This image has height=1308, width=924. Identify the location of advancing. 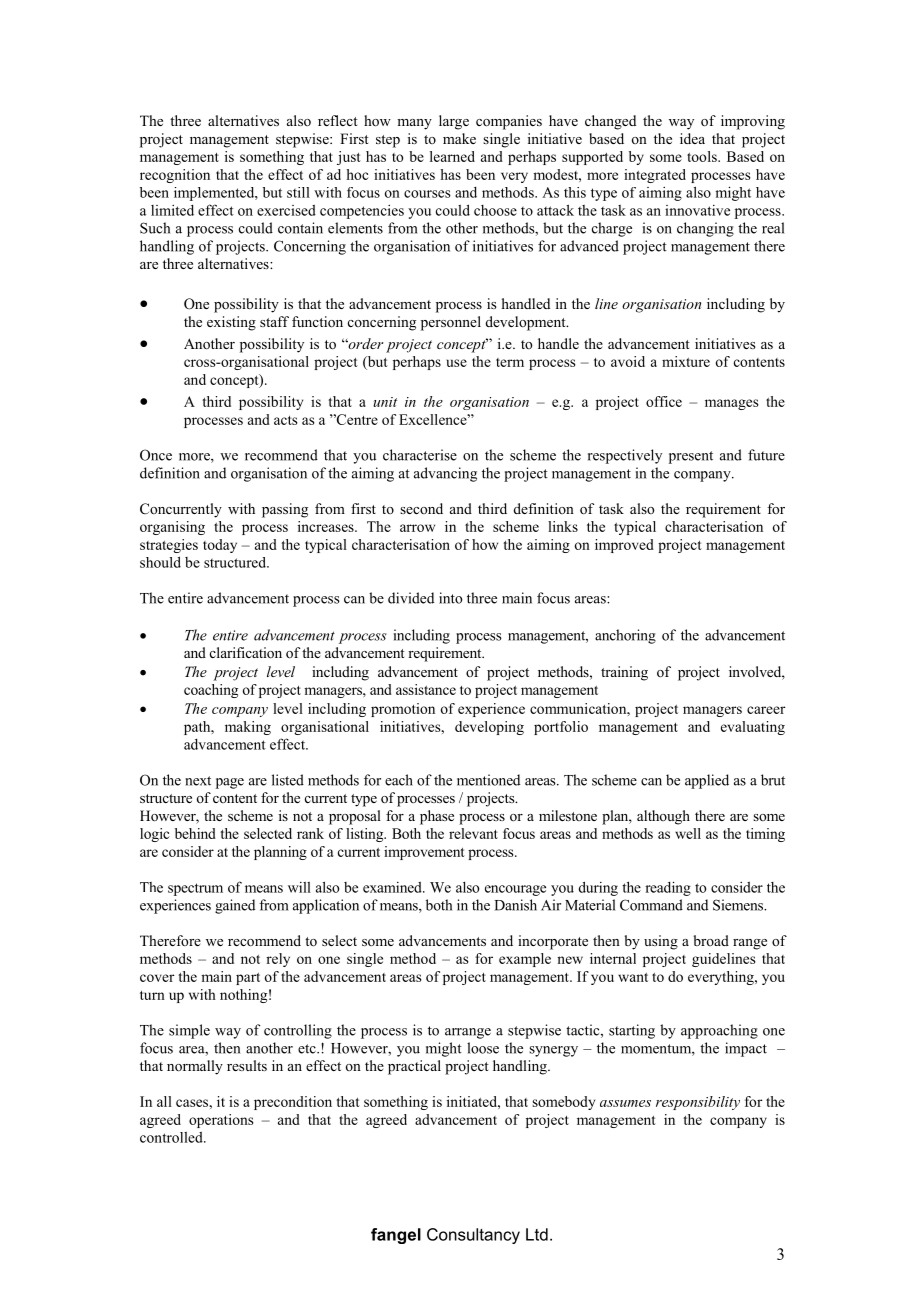
(445, 474).
